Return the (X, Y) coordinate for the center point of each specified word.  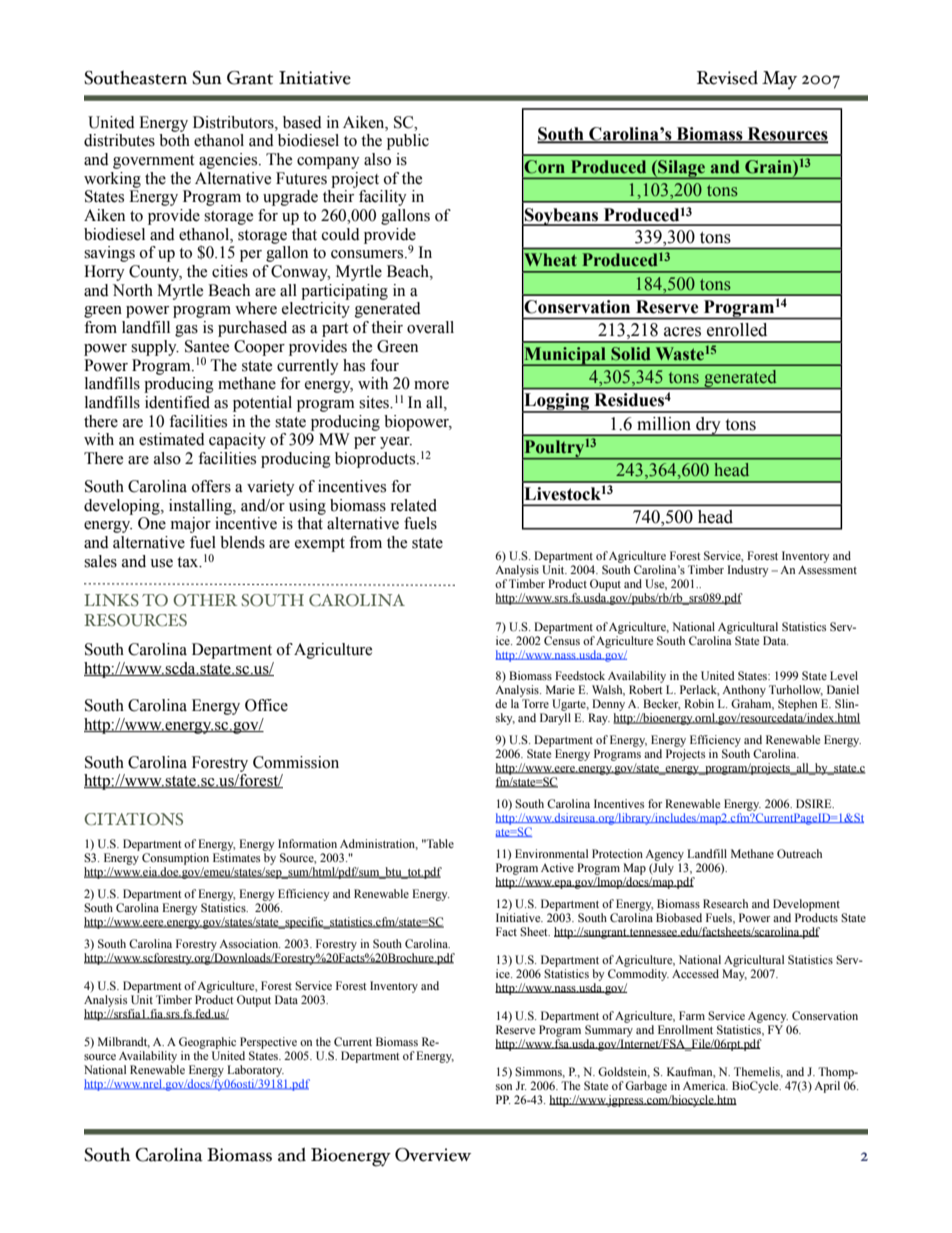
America (705, 1085)
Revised (727, 77)
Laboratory (255, 1071)
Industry (748, 571)
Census (562, 640)
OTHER (205, 600)
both (174, 140)
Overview (433, 1155)
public (408, 142)
